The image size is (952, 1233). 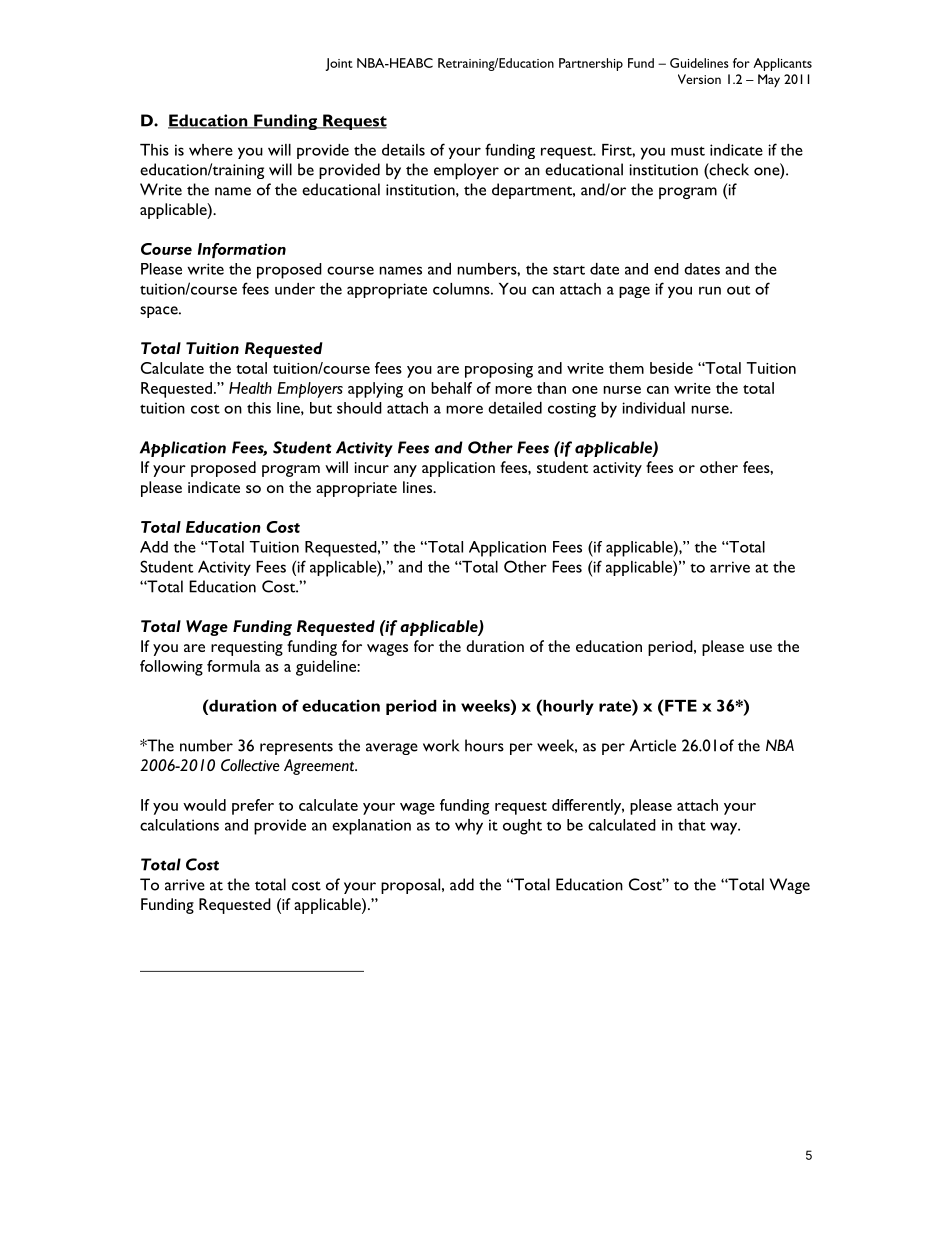 I want to click on individual, so click(x=653, y=408).
